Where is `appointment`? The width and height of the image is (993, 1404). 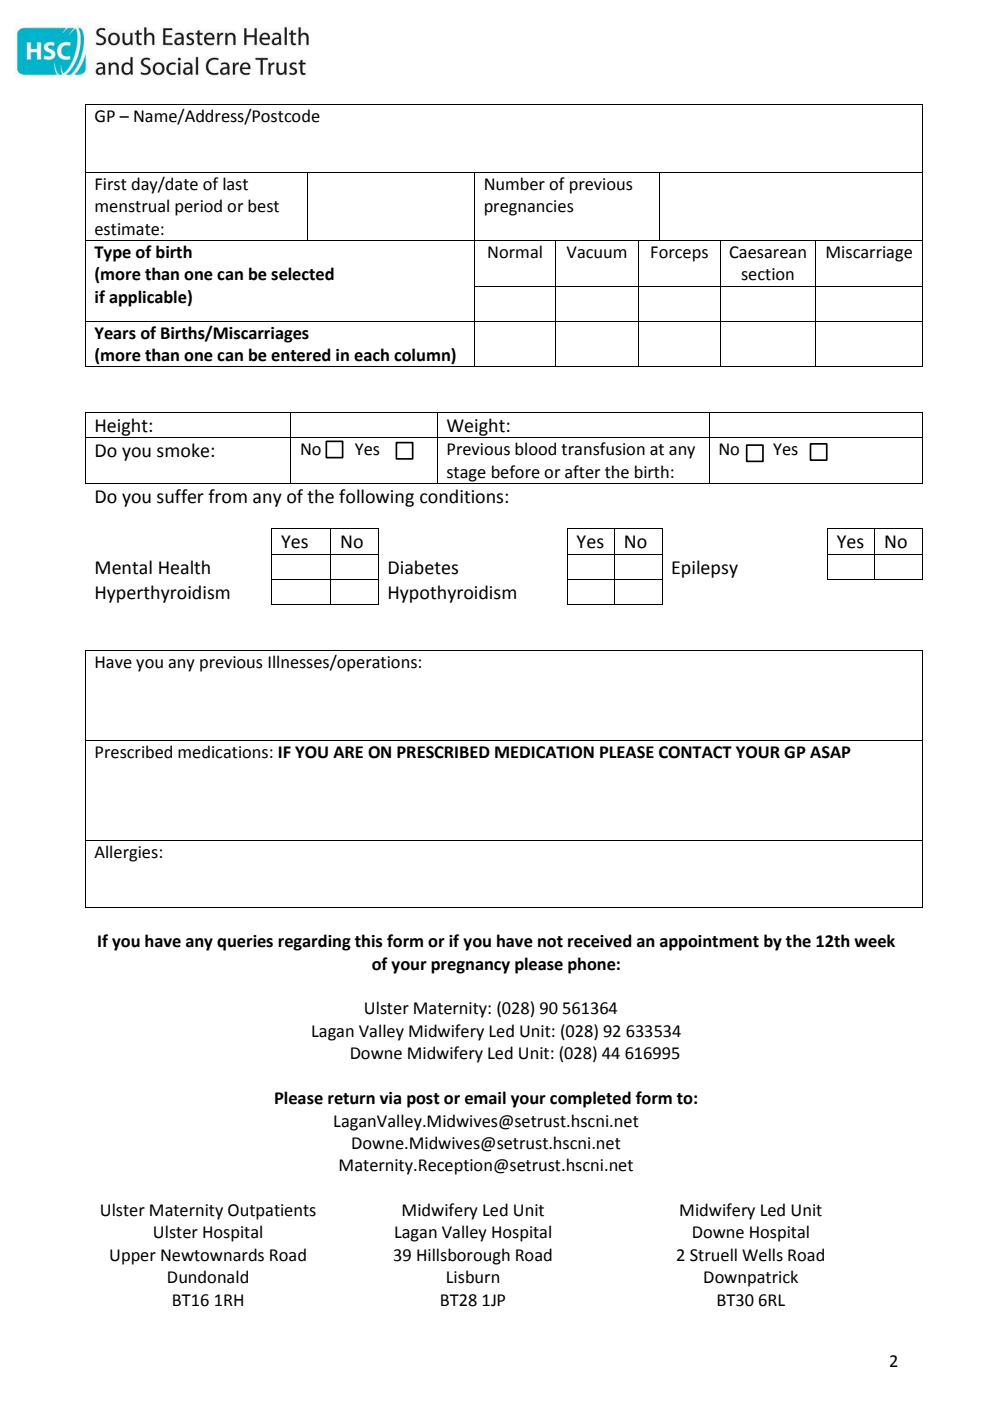
appointment is located at coordinates (709, 943).
